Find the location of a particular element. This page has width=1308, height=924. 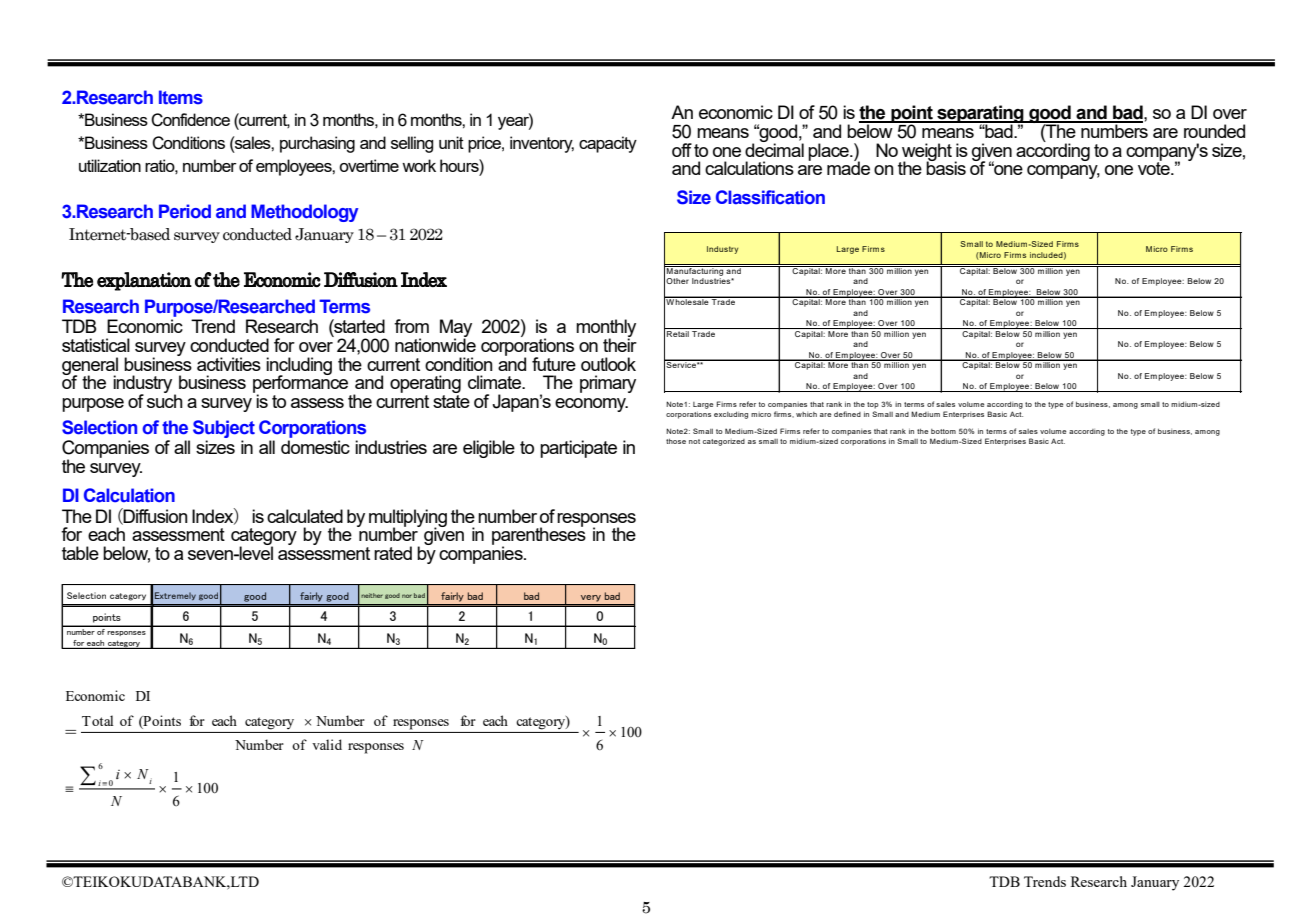

nor is located at coordinates (407, 596).
